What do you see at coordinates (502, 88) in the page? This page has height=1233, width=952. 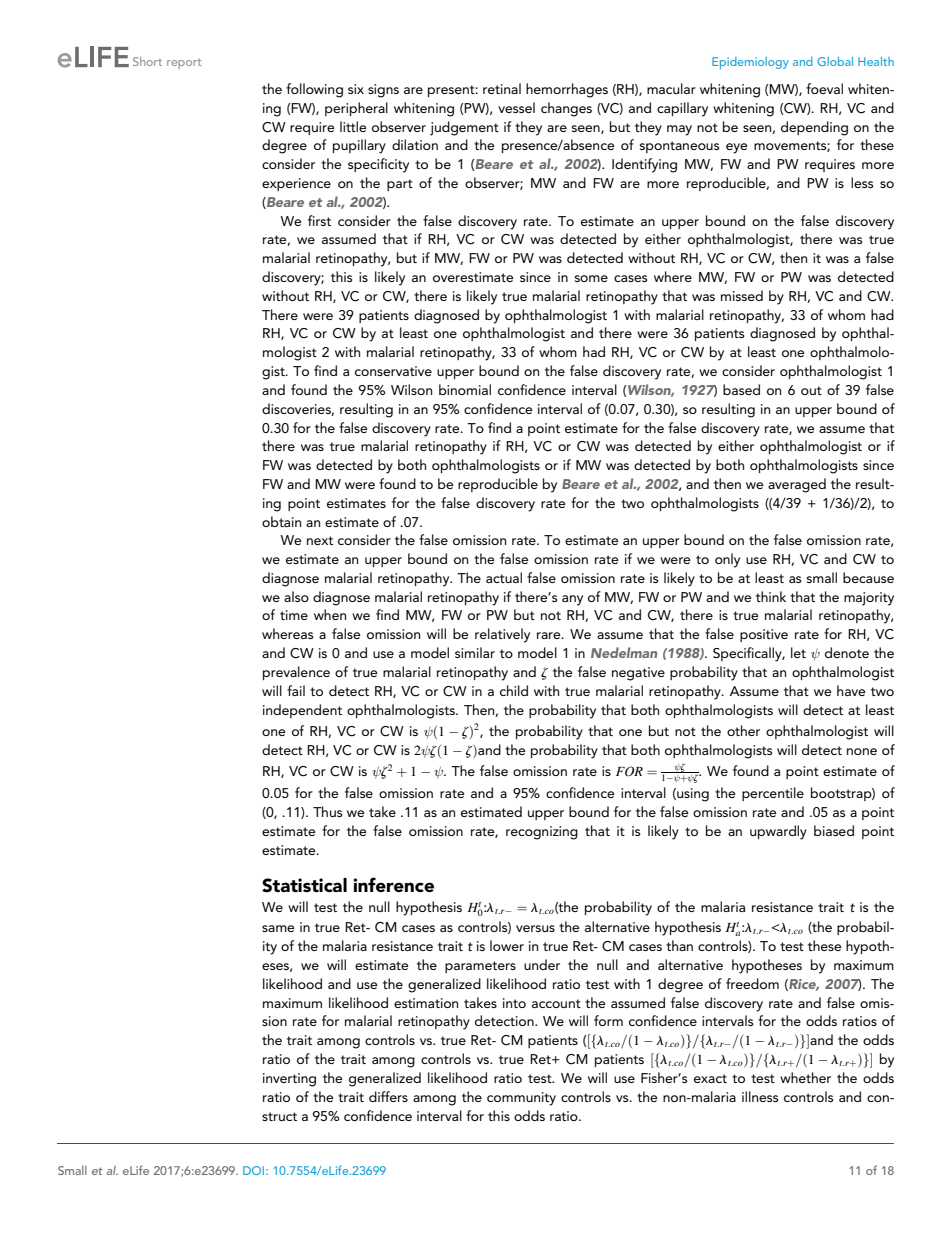 I see `retinal` at bounding box center [502, 88].
